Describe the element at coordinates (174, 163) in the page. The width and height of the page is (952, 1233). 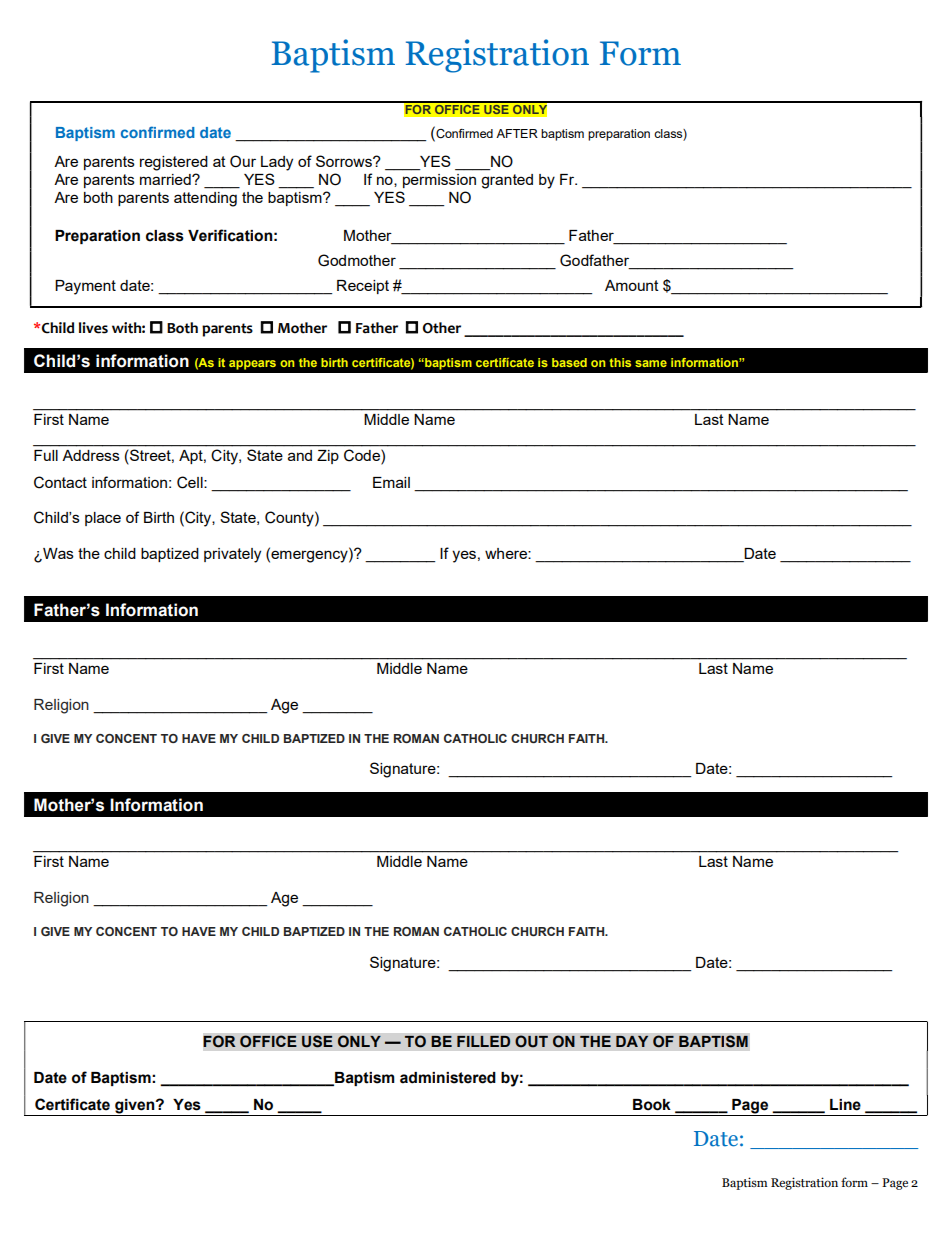
I see `registered` at that location.
